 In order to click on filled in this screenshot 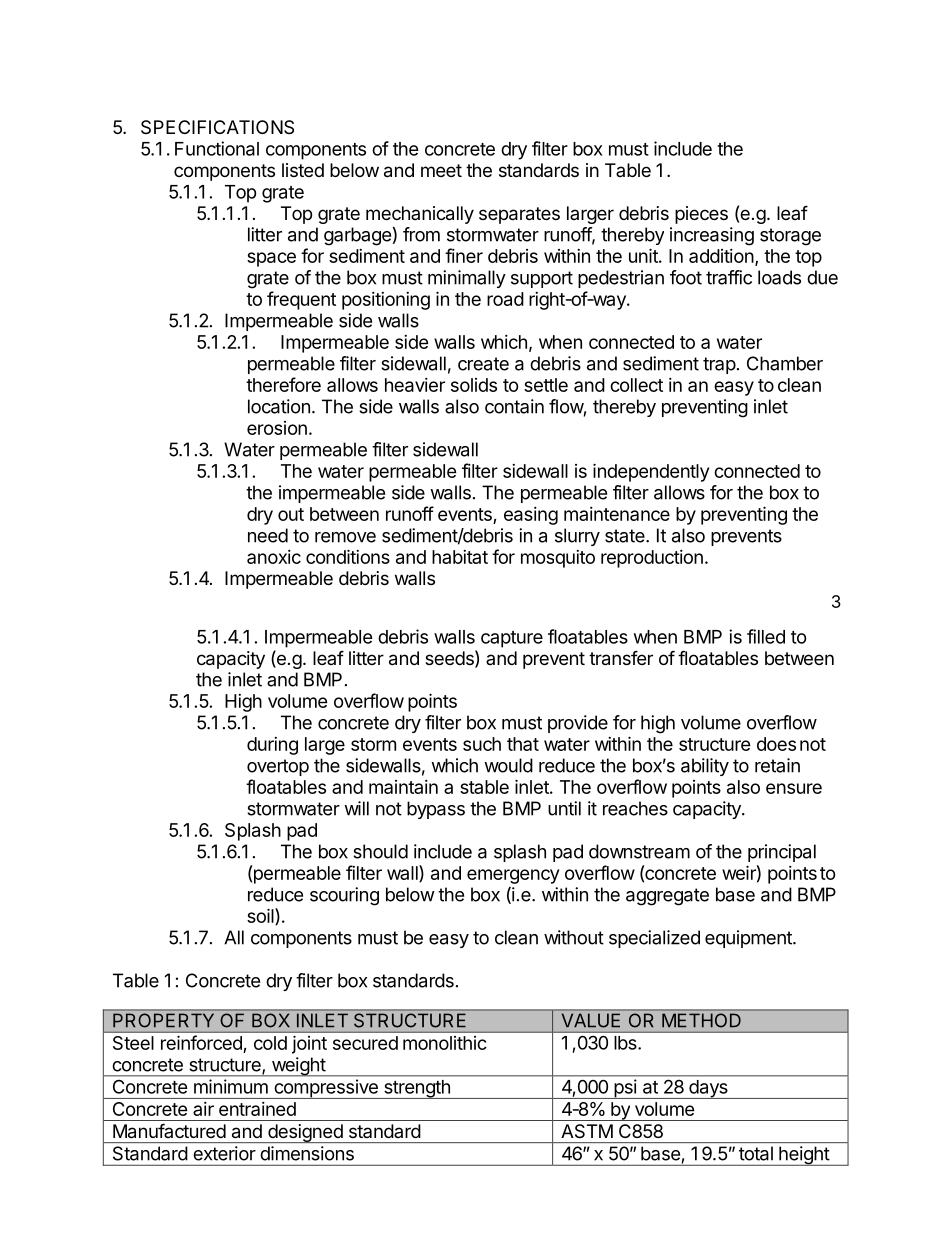, I will do `click(766, 636)`.
